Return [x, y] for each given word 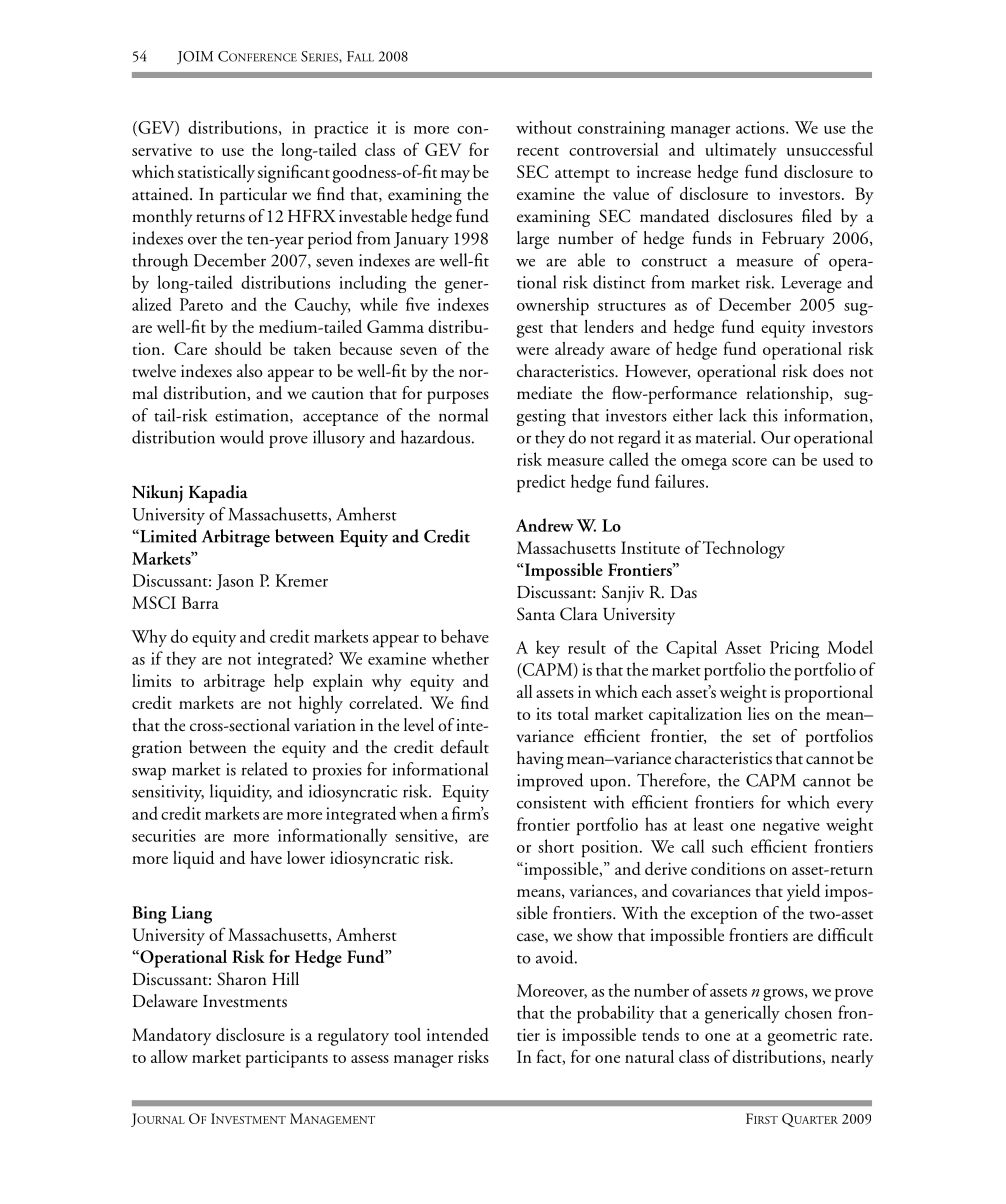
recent [538, 151]
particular [253, 196]
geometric [802, 1037]
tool [407, 1034]
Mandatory [171, 1037]
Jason [235, 582]
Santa [536, 614]
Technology [743, 550]
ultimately [741, 151]
